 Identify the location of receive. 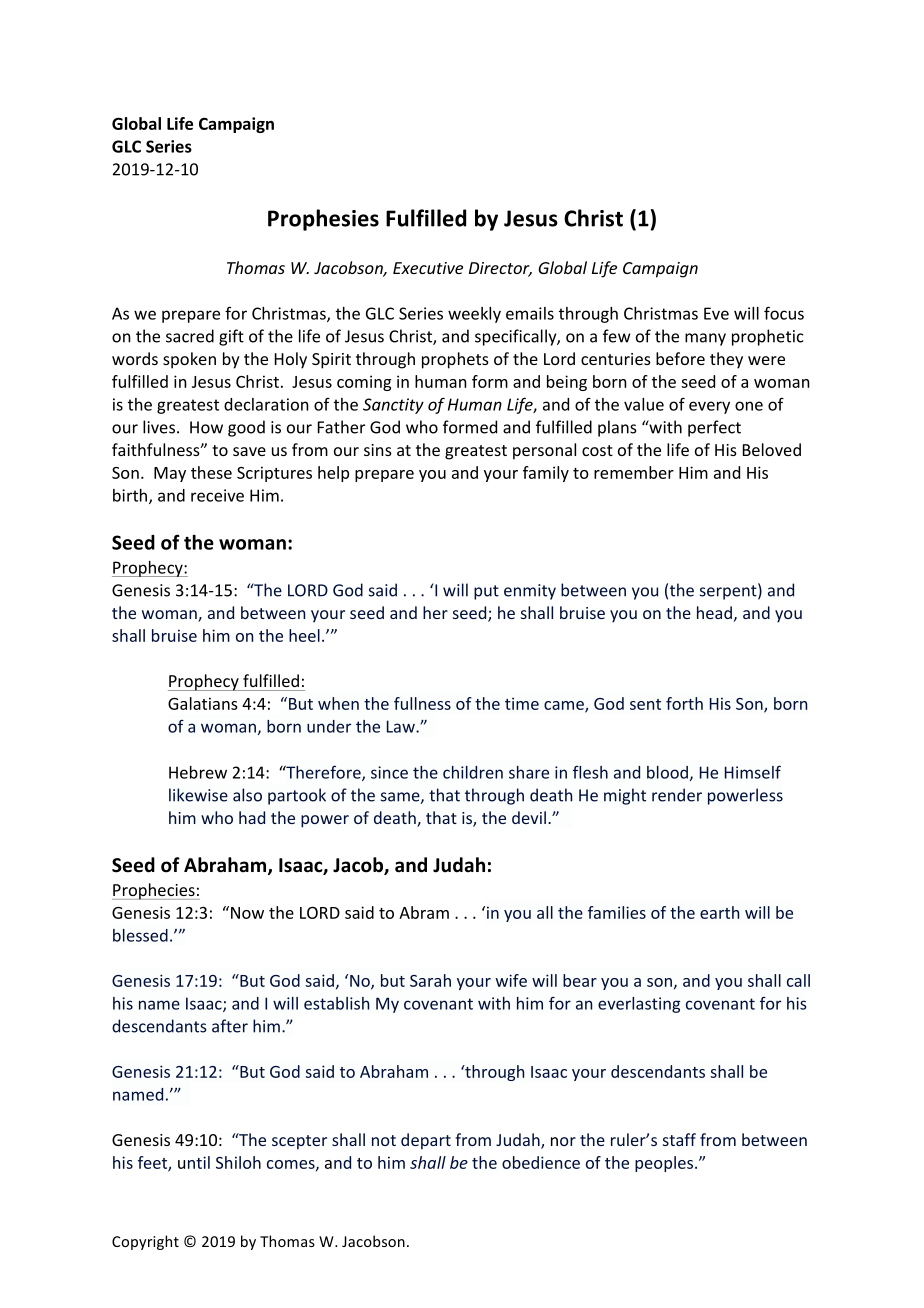
(217, 495).
